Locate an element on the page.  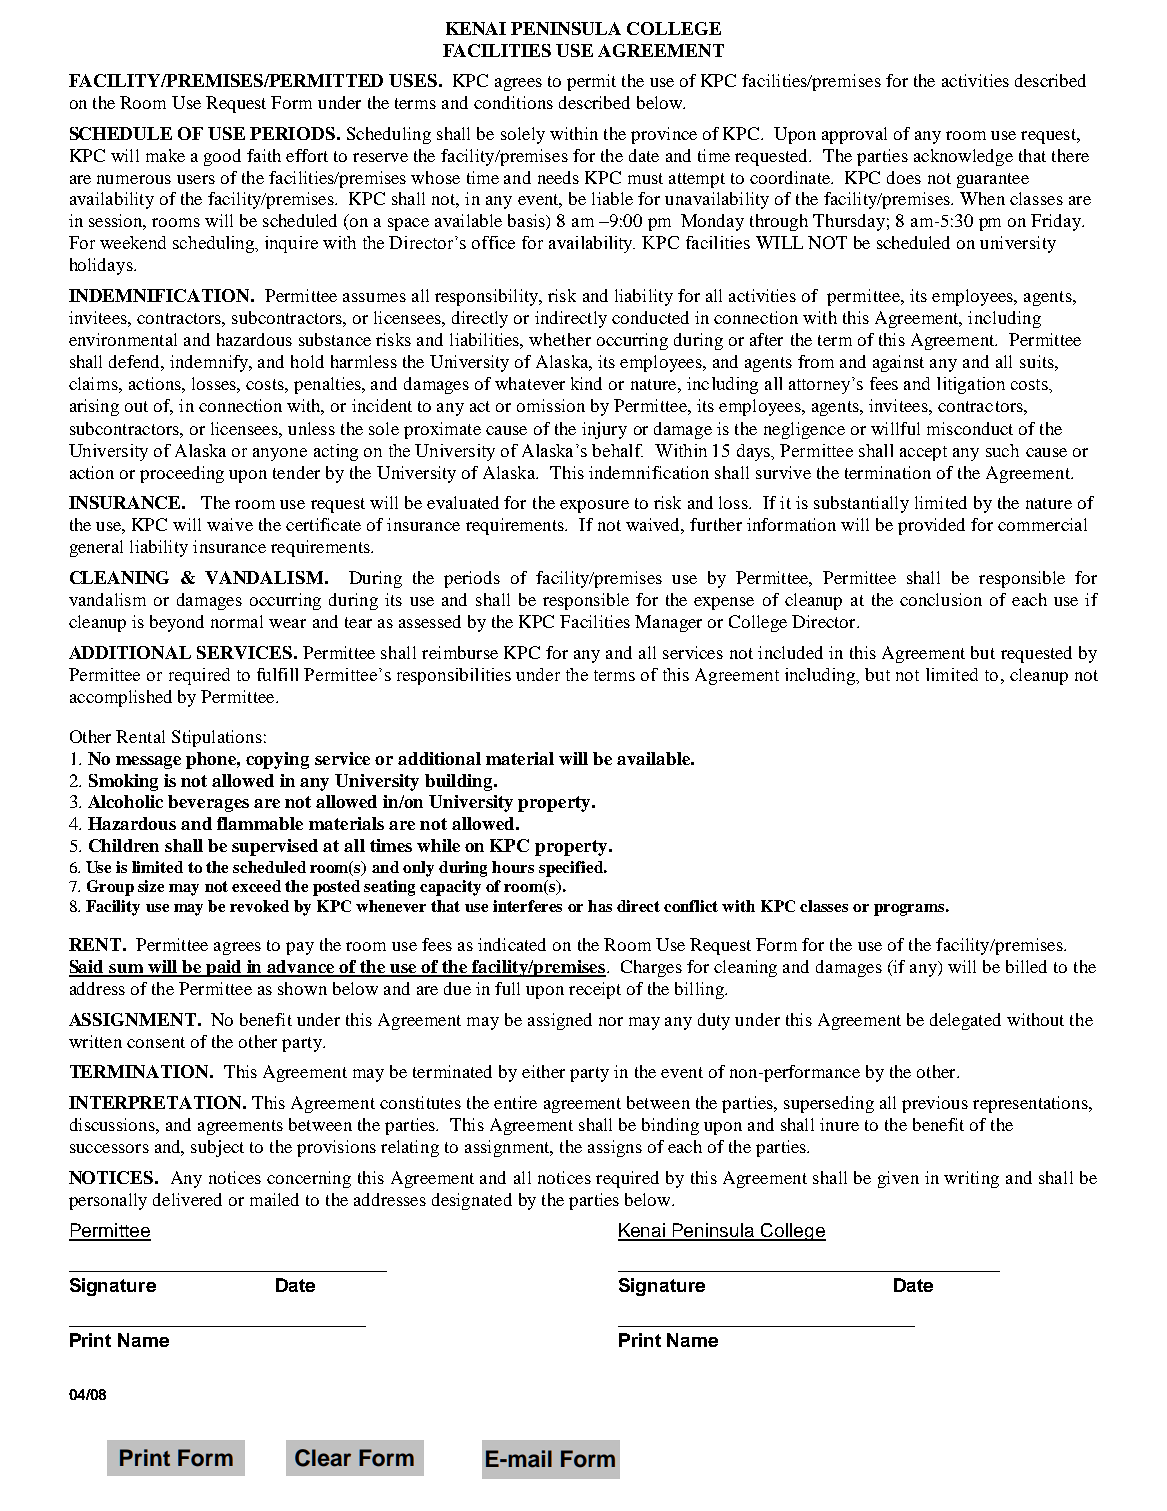
has is located at coordinates (600, 906).
